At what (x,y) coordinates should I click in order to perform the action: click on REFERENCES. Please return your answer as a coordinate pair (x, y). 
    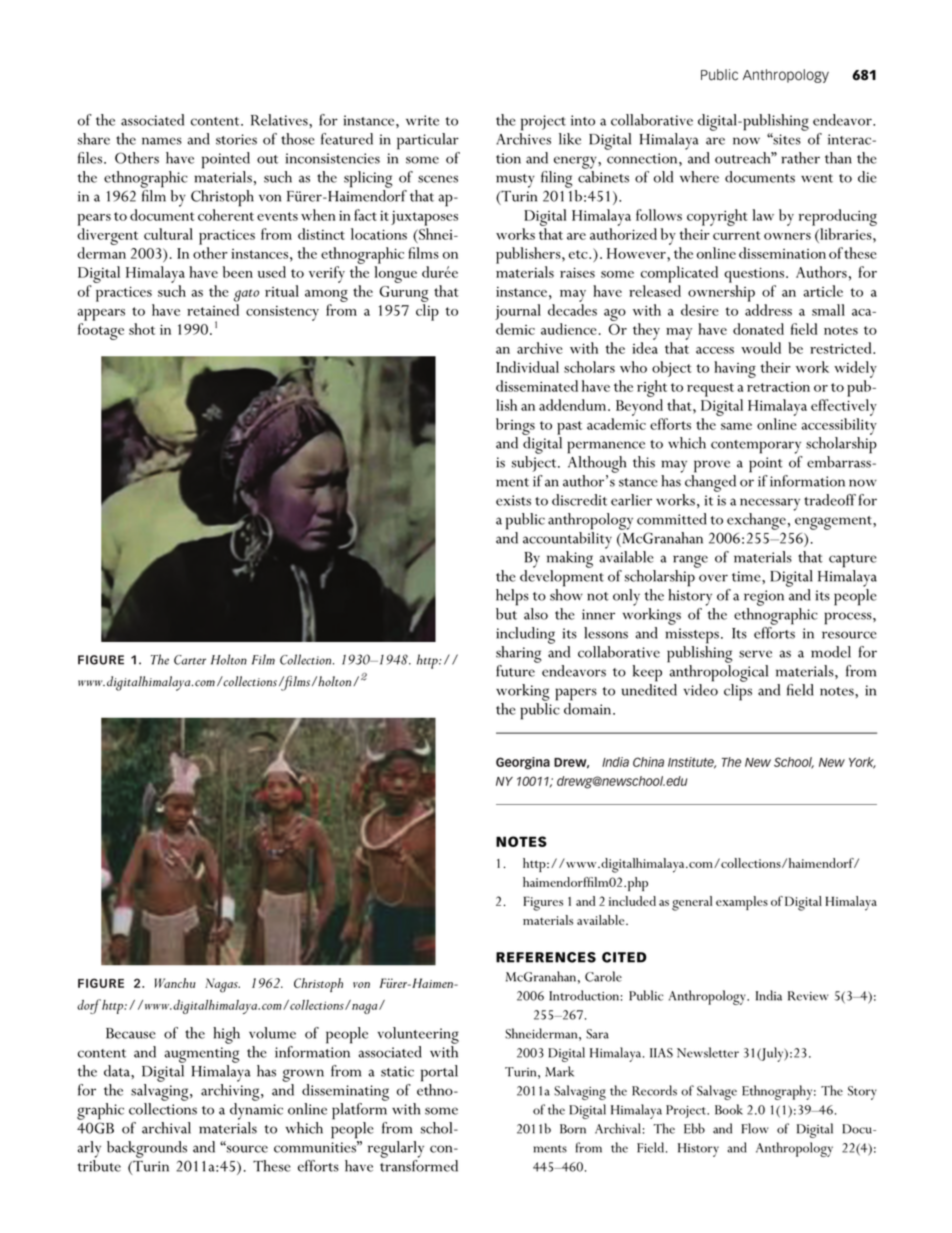
    Looking at the image, I should click on (546, 957).
